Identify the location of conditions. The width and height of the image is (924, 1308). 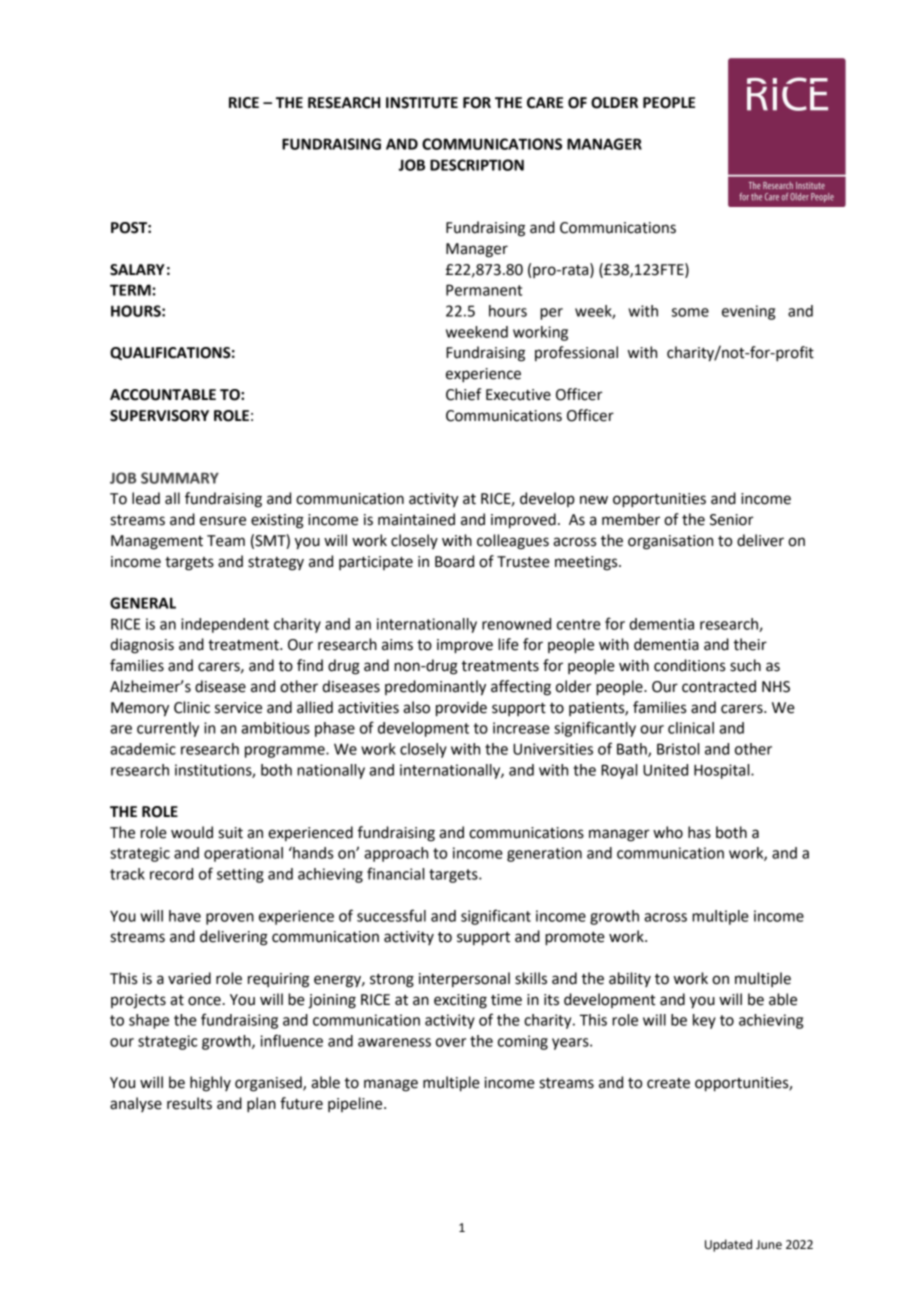
(689, 665).
